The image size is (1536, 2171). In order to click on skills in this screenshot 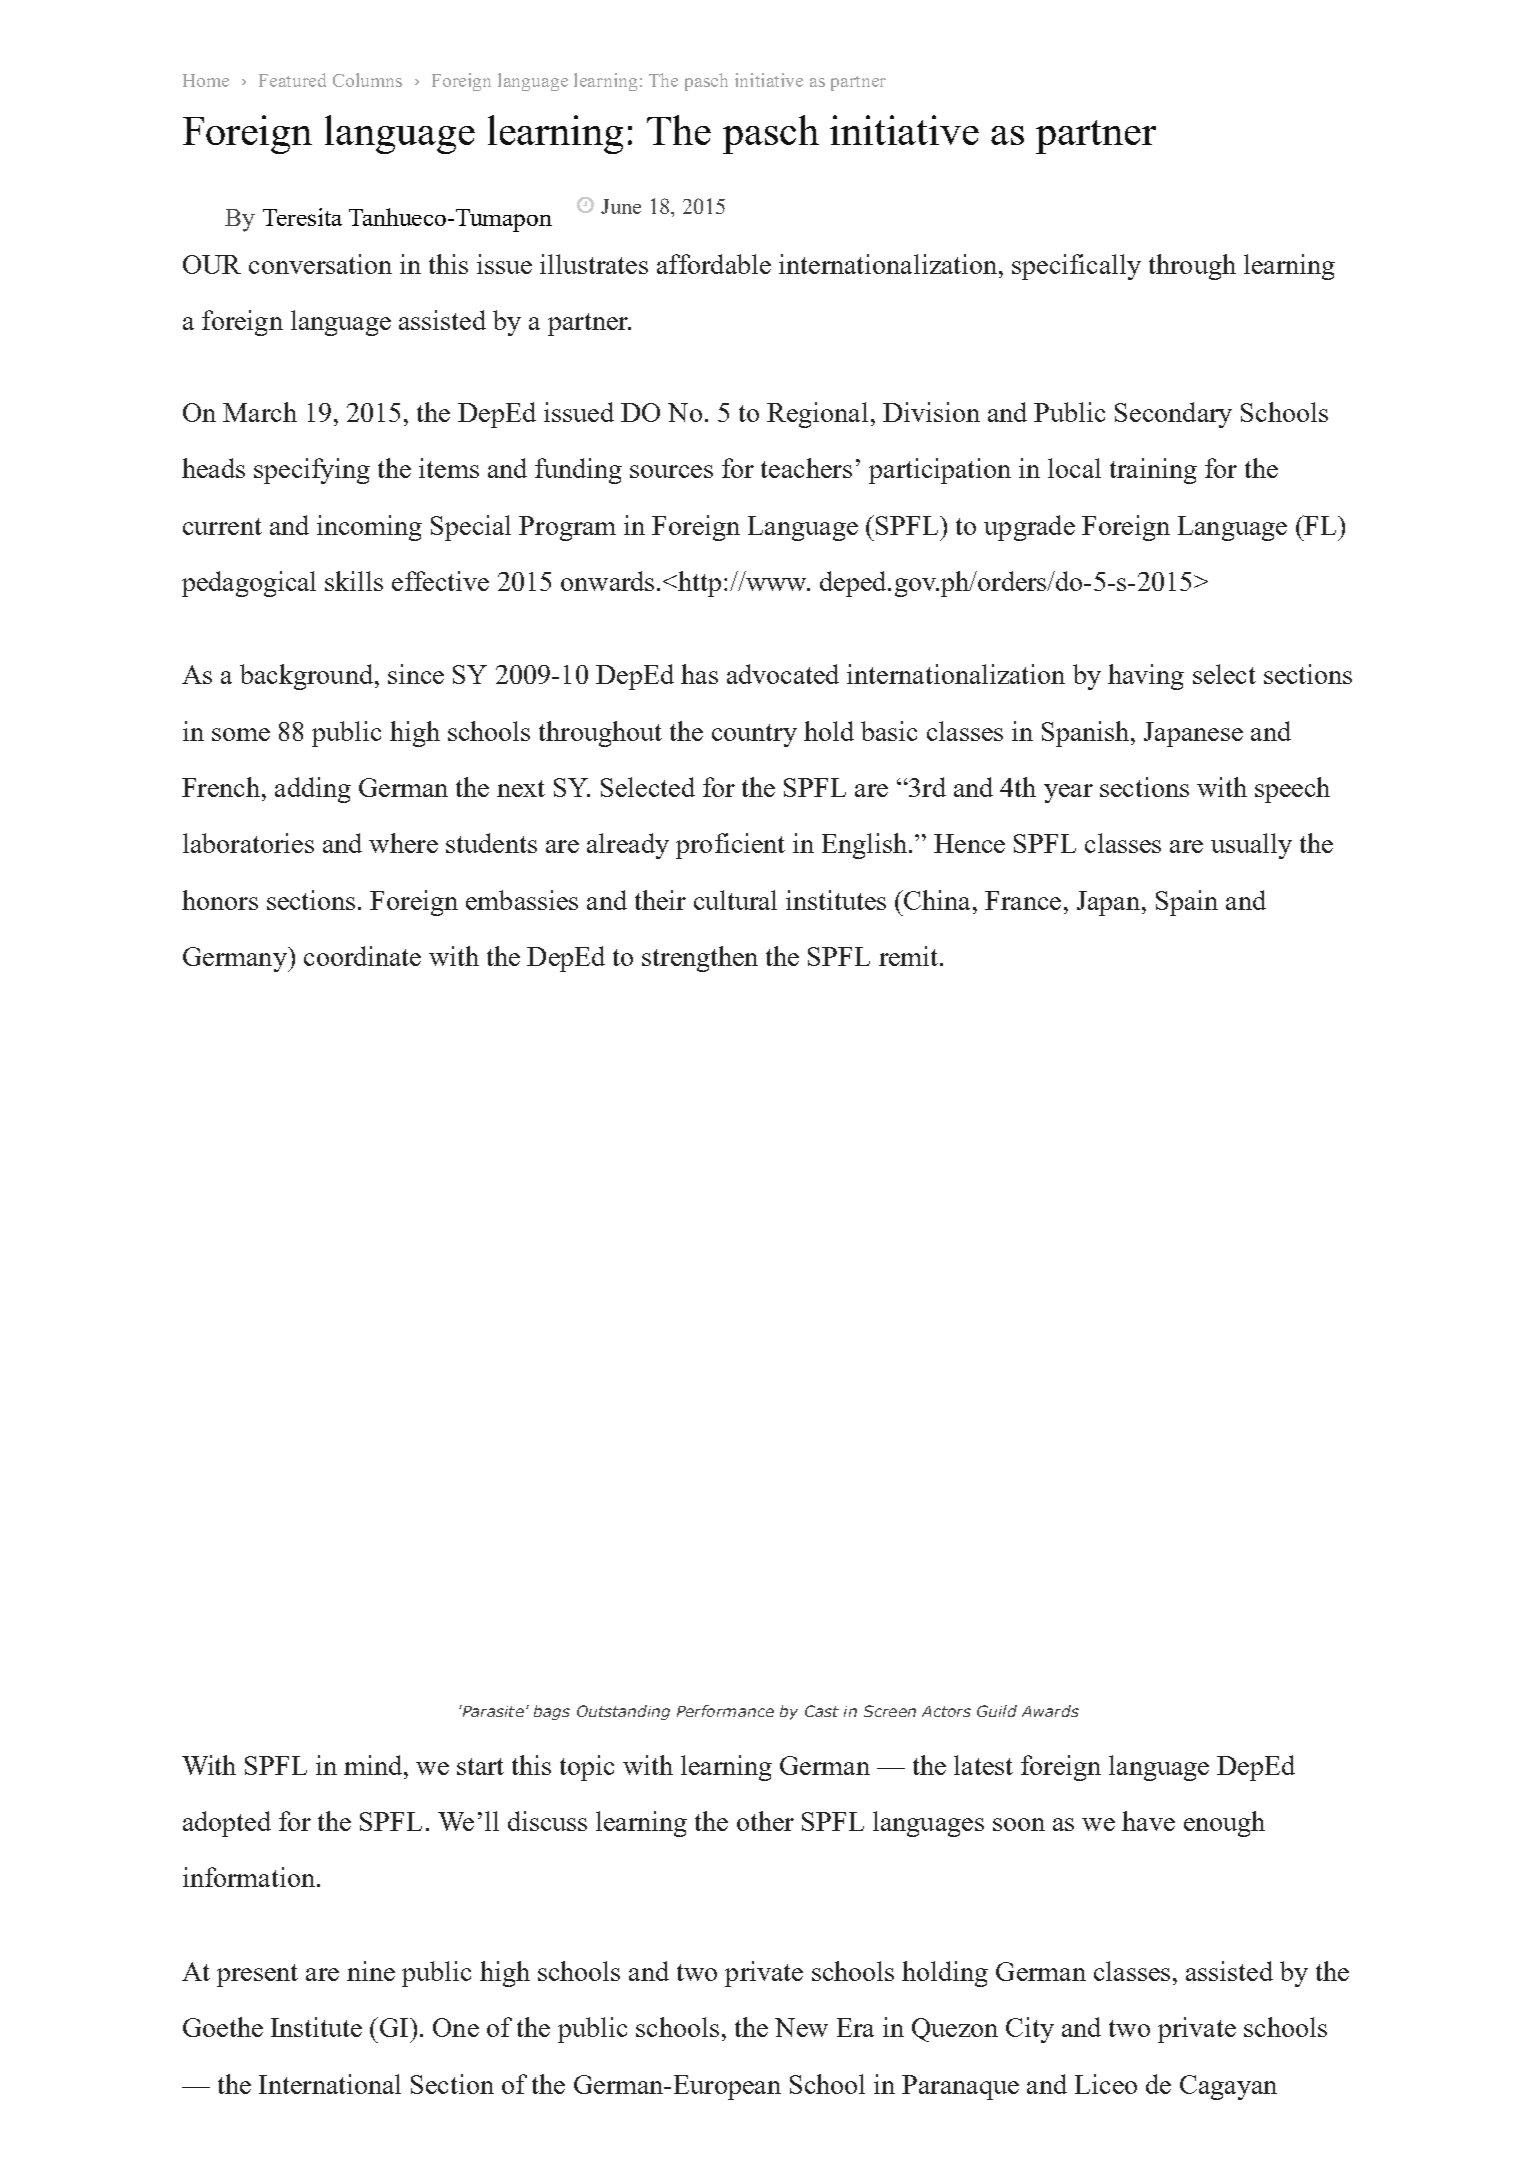, I will do `click(354, 581)`.
